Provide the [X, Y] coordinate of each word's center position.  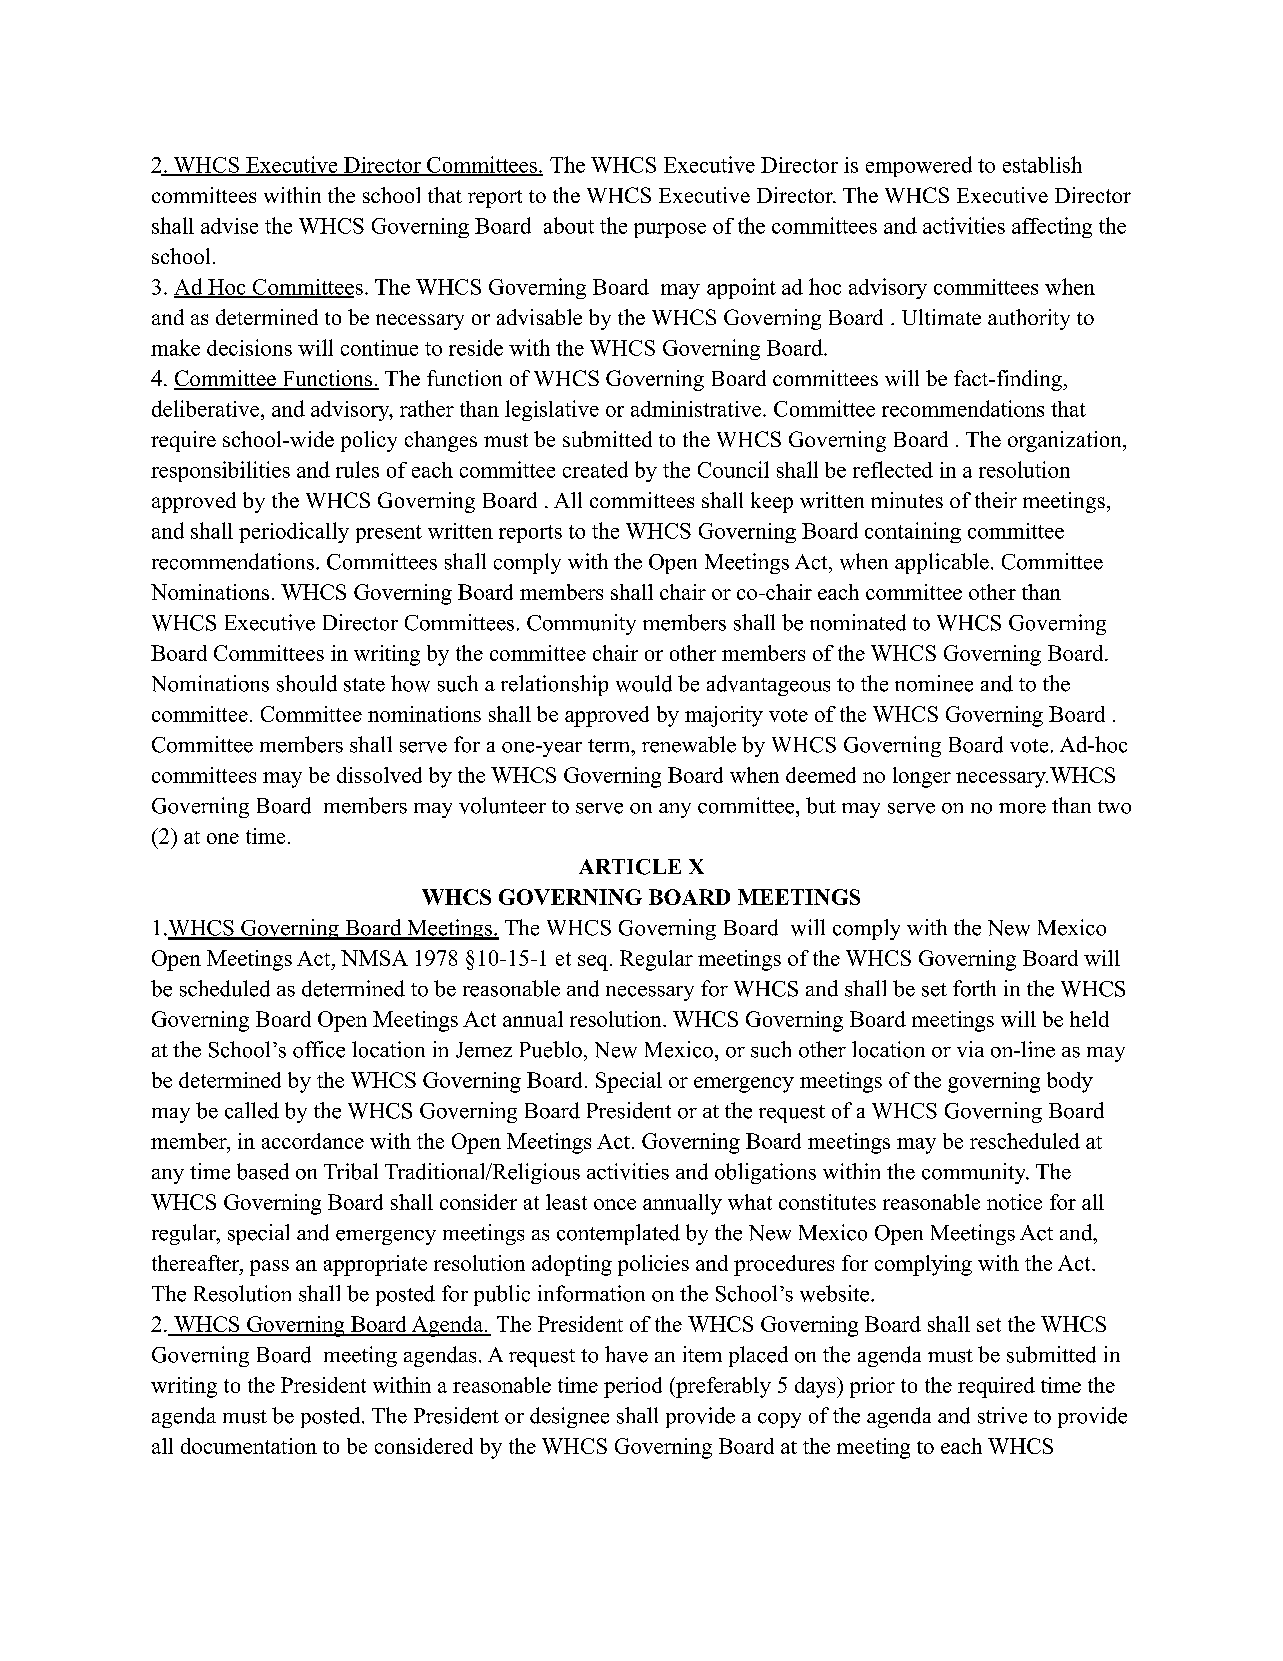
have [626, 1354]
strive [1002, 1415]
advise [229, 226]
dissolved [379, 775]
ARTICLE [630, 867]
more [1022, 808]
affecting [1052, 227]
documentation [249, 1446]
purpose [670, 230]
